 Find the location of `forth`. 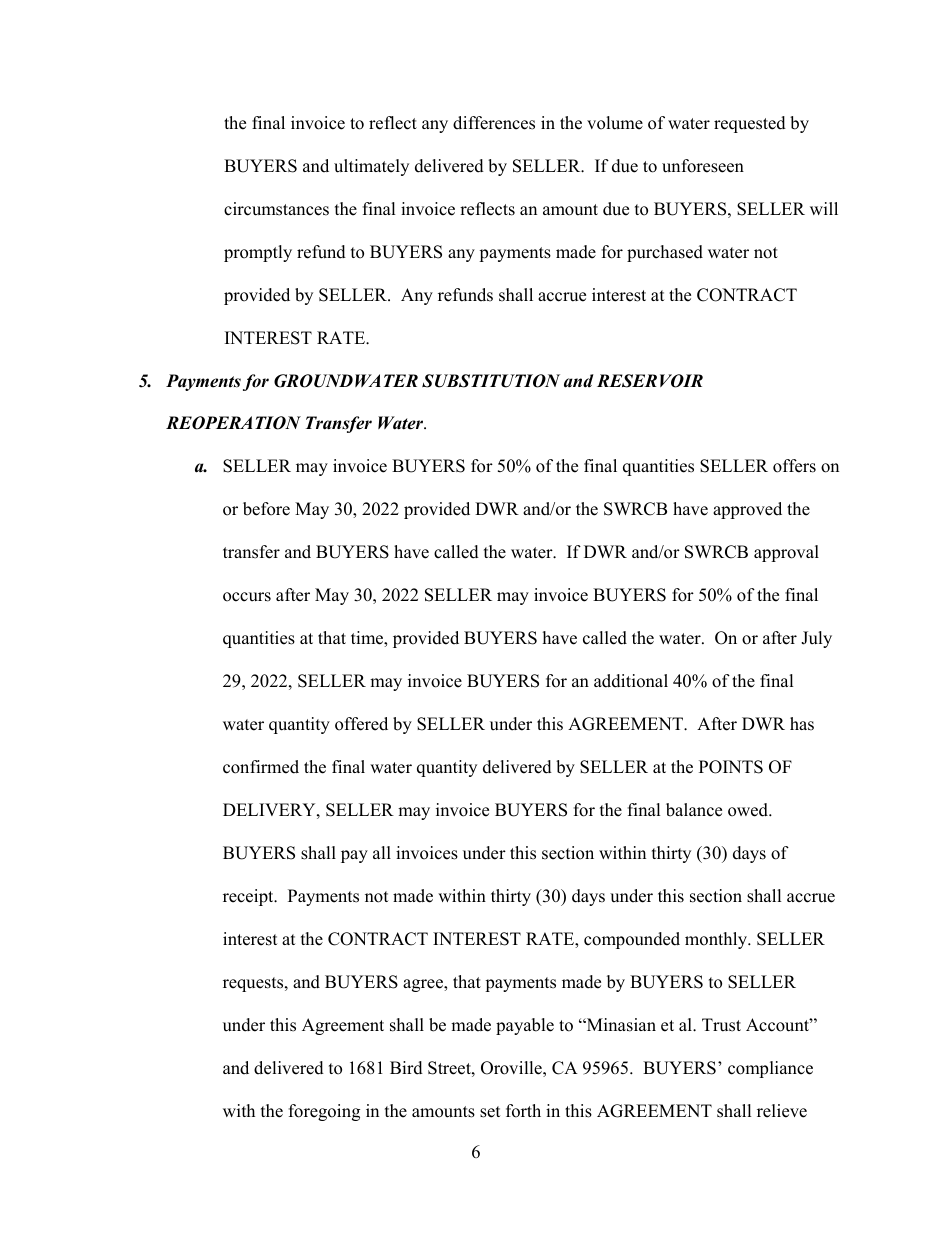

forth is located at coordinates (523, 1111).
